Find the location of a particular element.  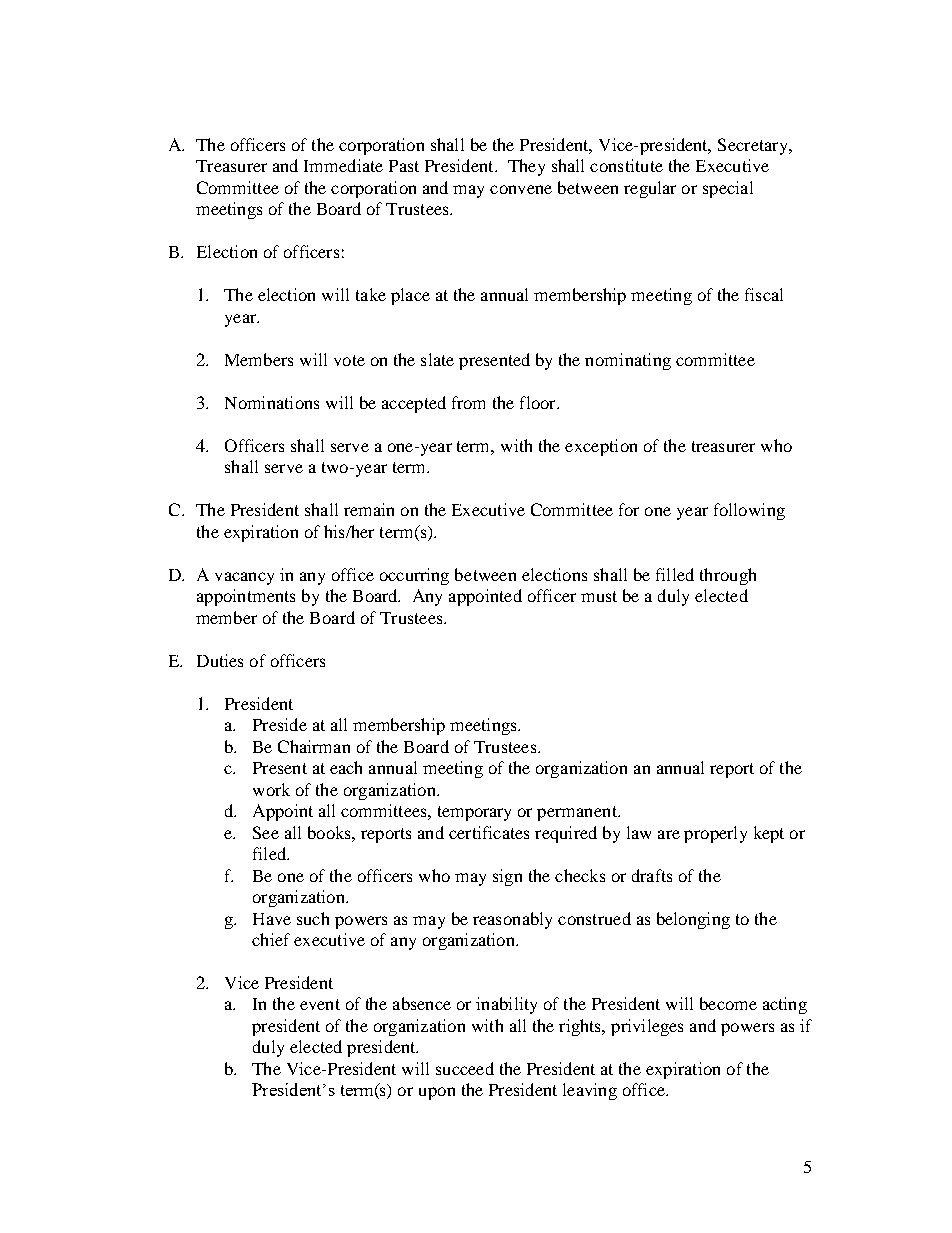

convene is located at coordinates (521, 189).
